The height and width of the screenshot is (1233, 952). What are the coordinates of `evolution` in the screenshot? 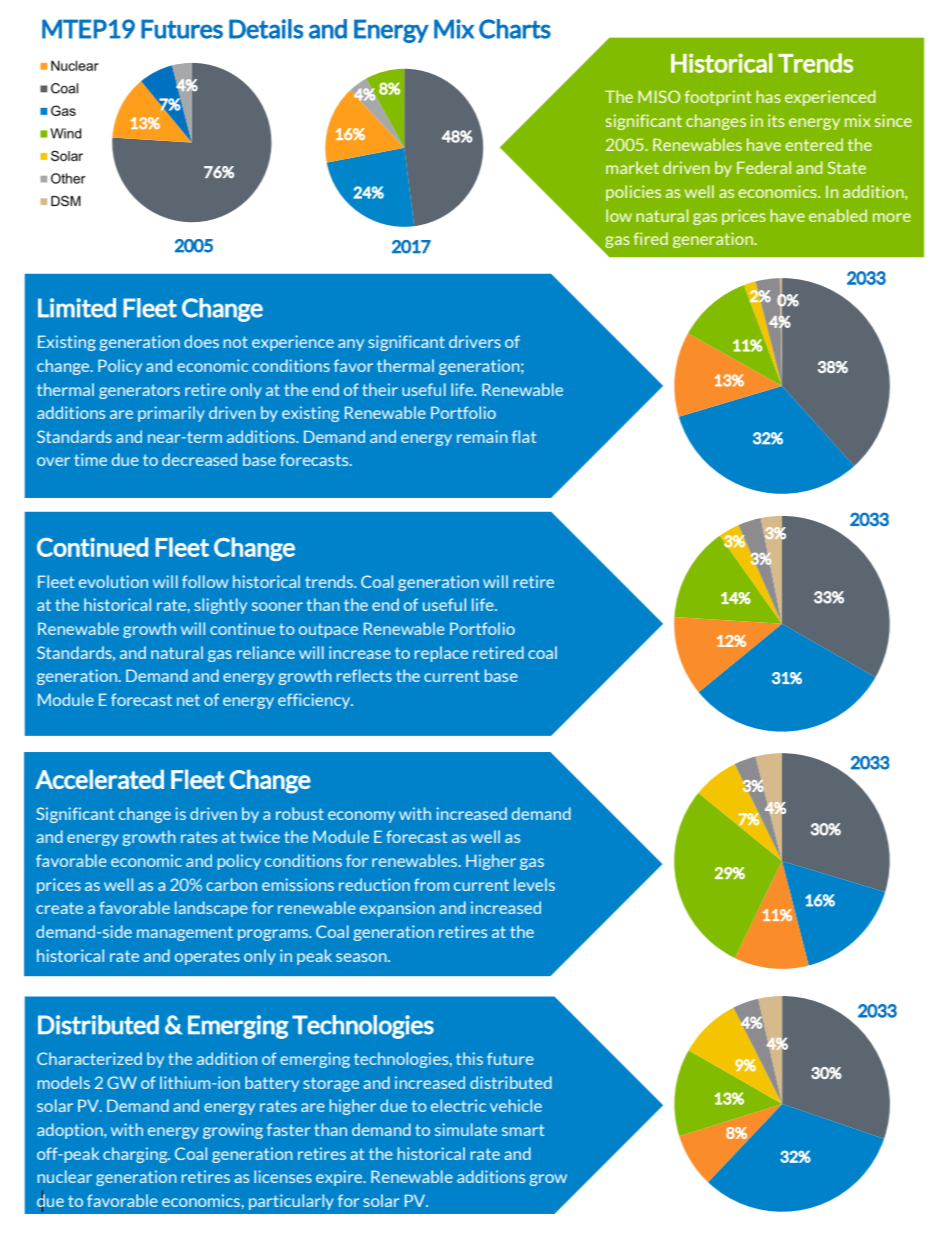 It's located at (113, 581).
